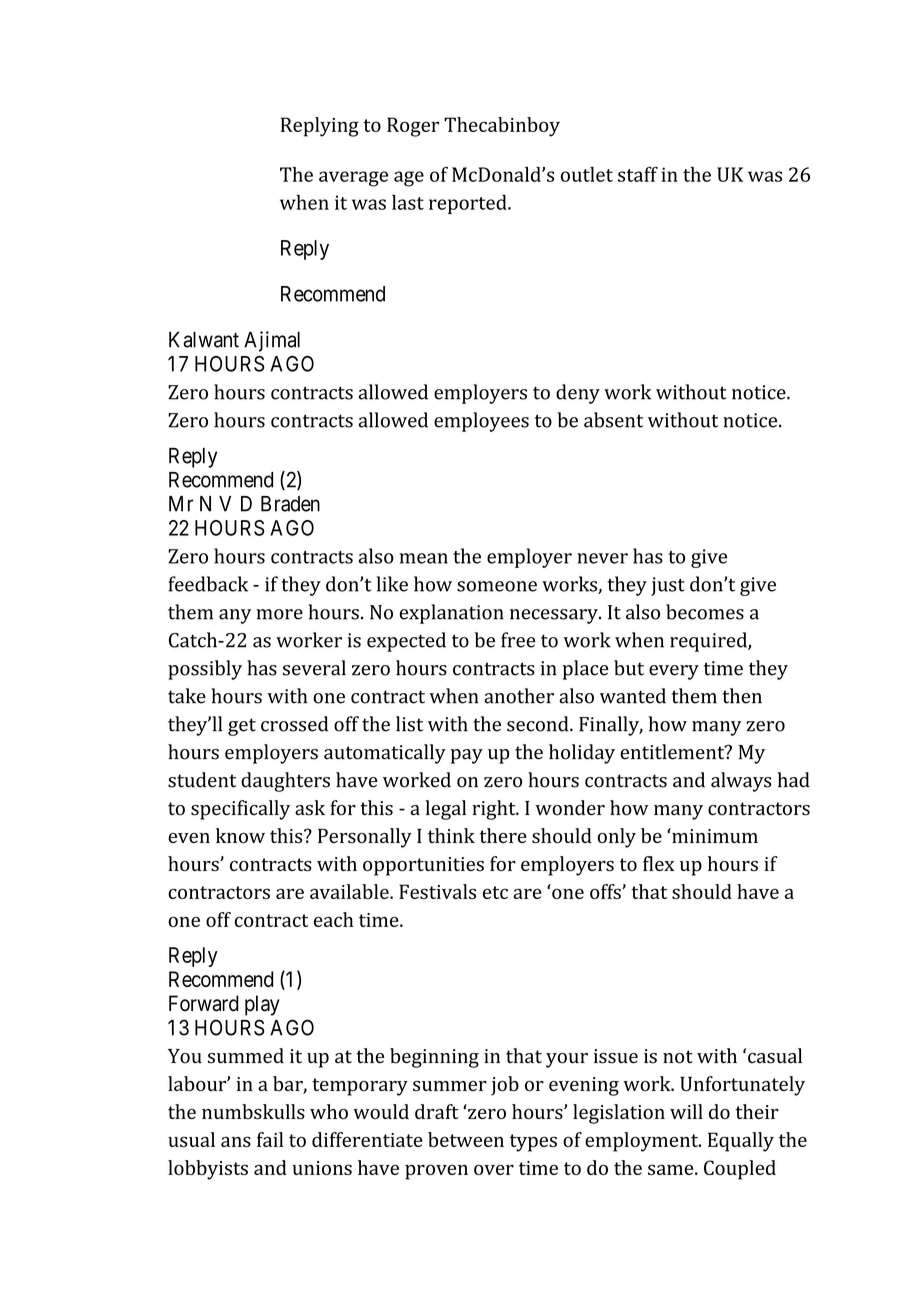 This document has width=924, height=1308. I want to click on reported, so click(469, 204).
